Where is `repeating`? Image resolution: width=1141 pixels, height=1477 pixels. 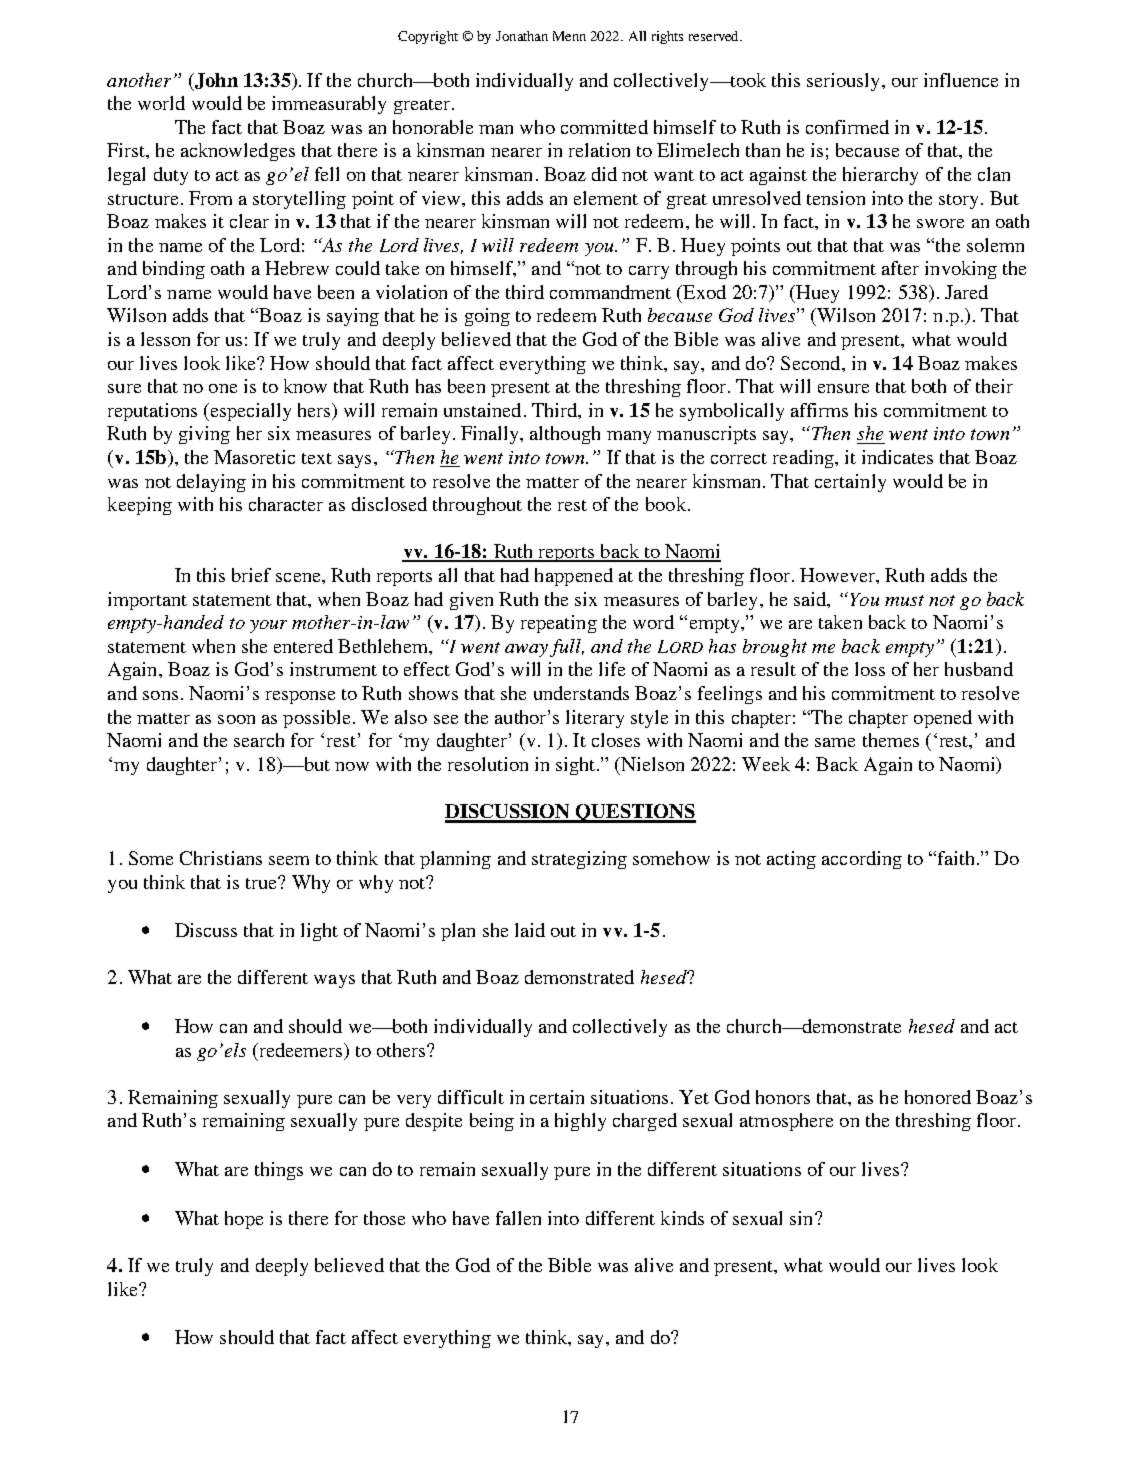 repeating is located at coordinates (559, 624).
